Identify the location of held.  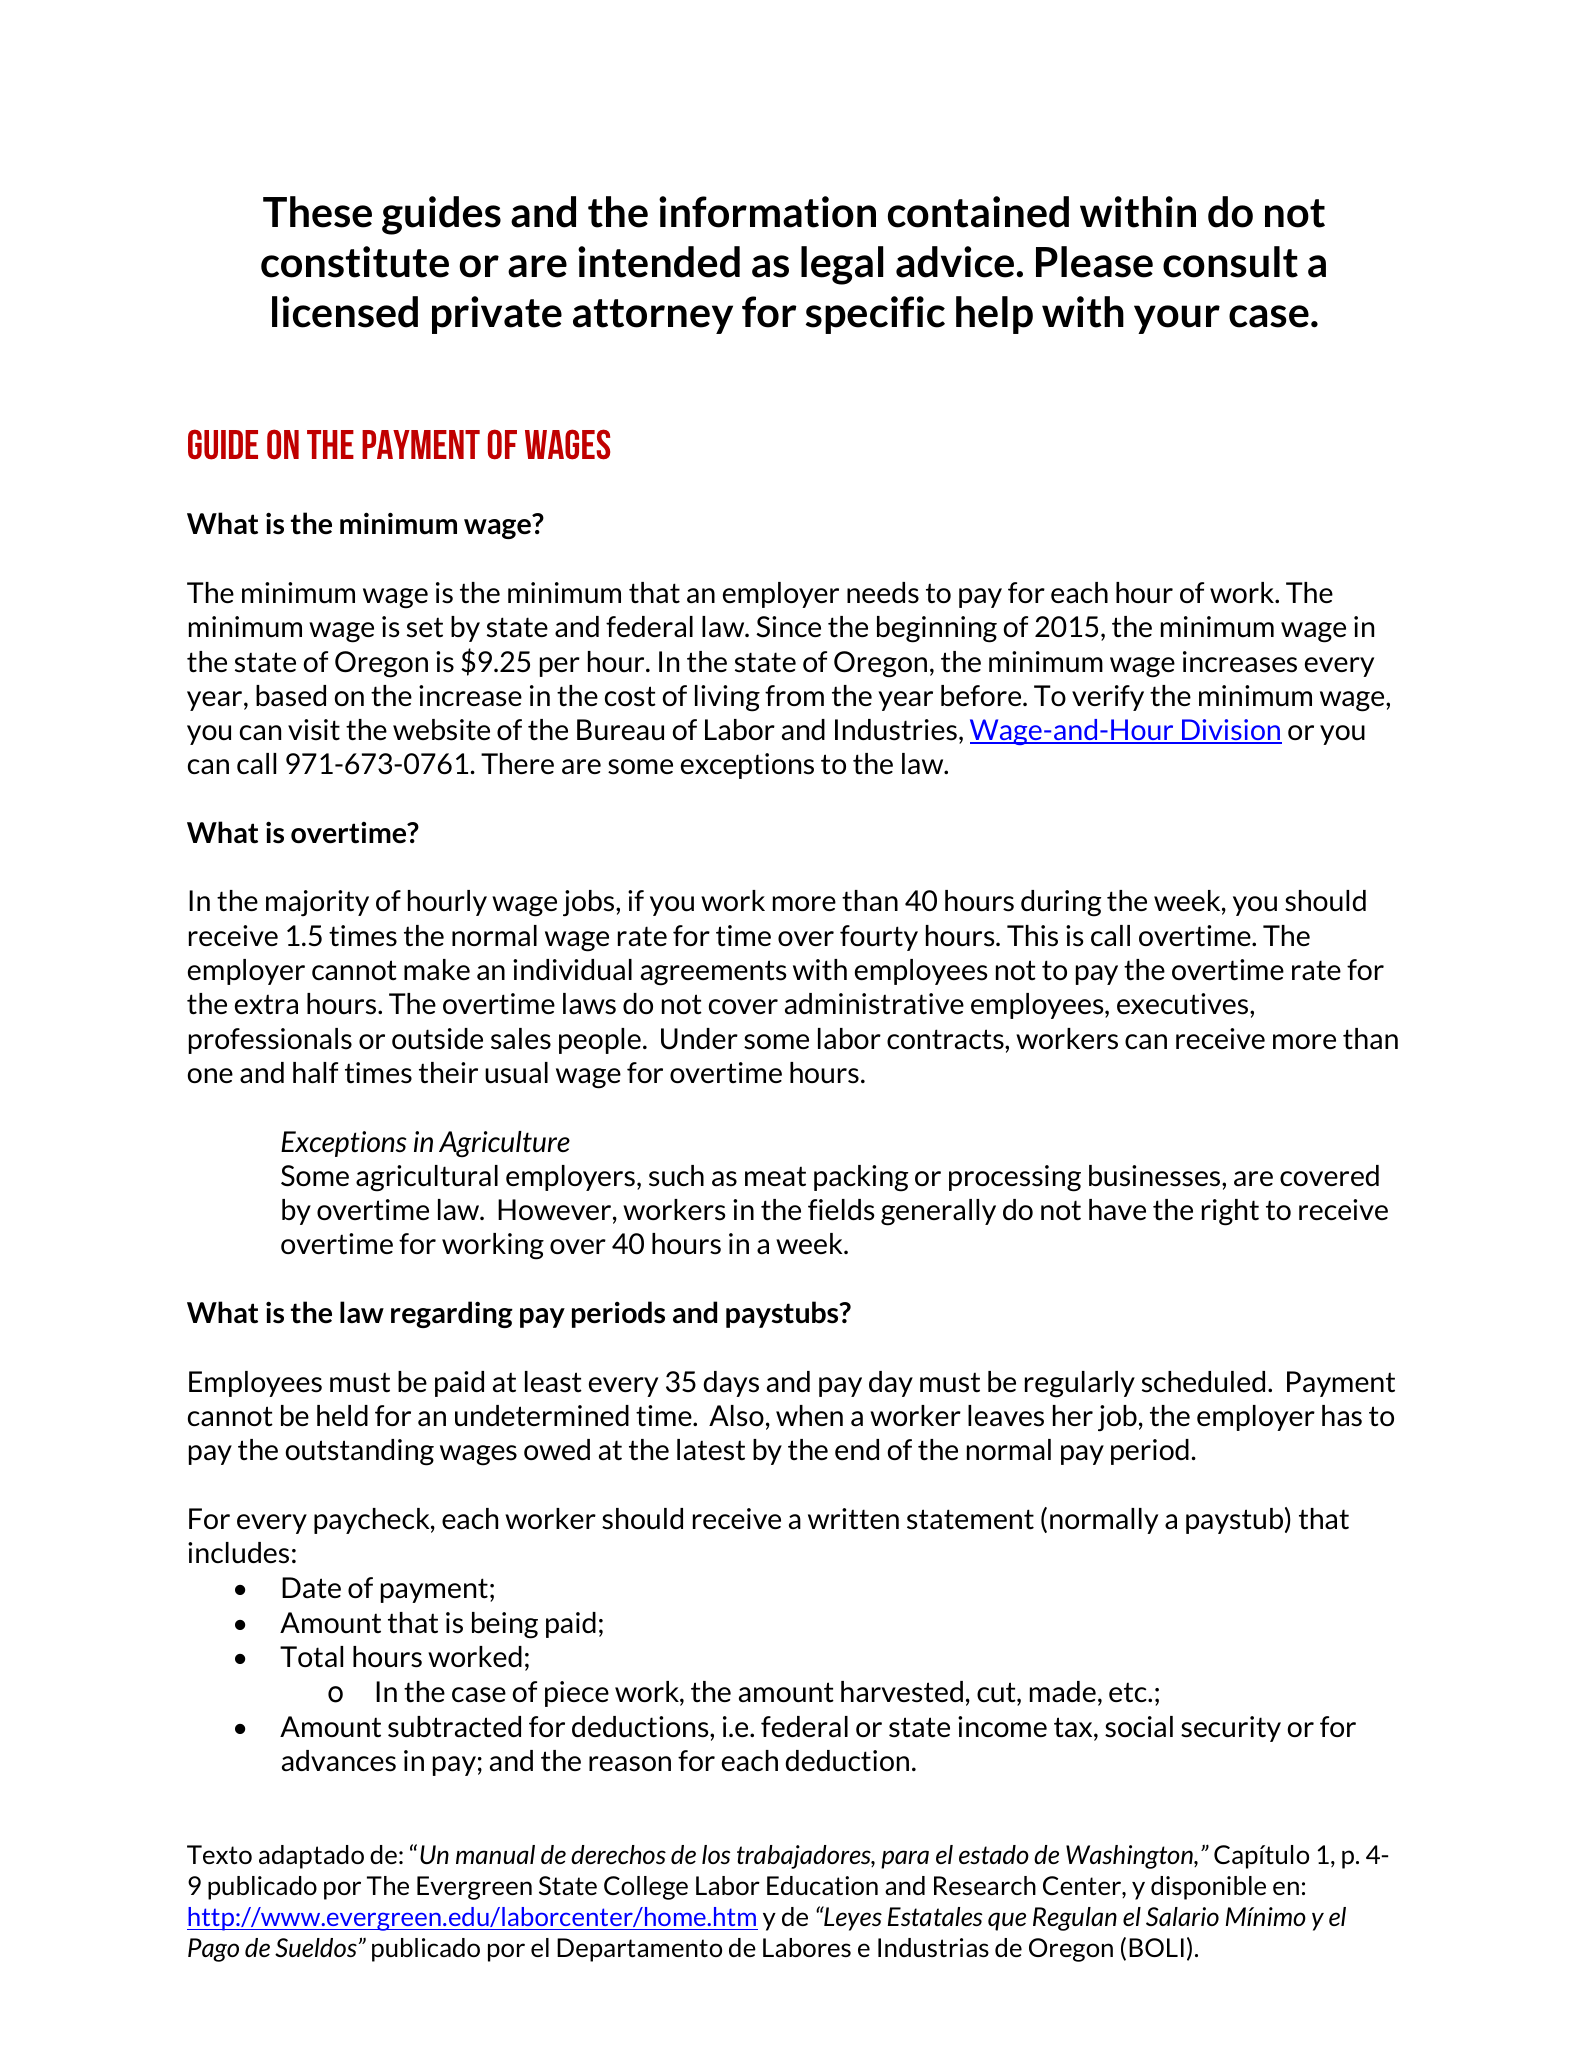
(342, 1415).
